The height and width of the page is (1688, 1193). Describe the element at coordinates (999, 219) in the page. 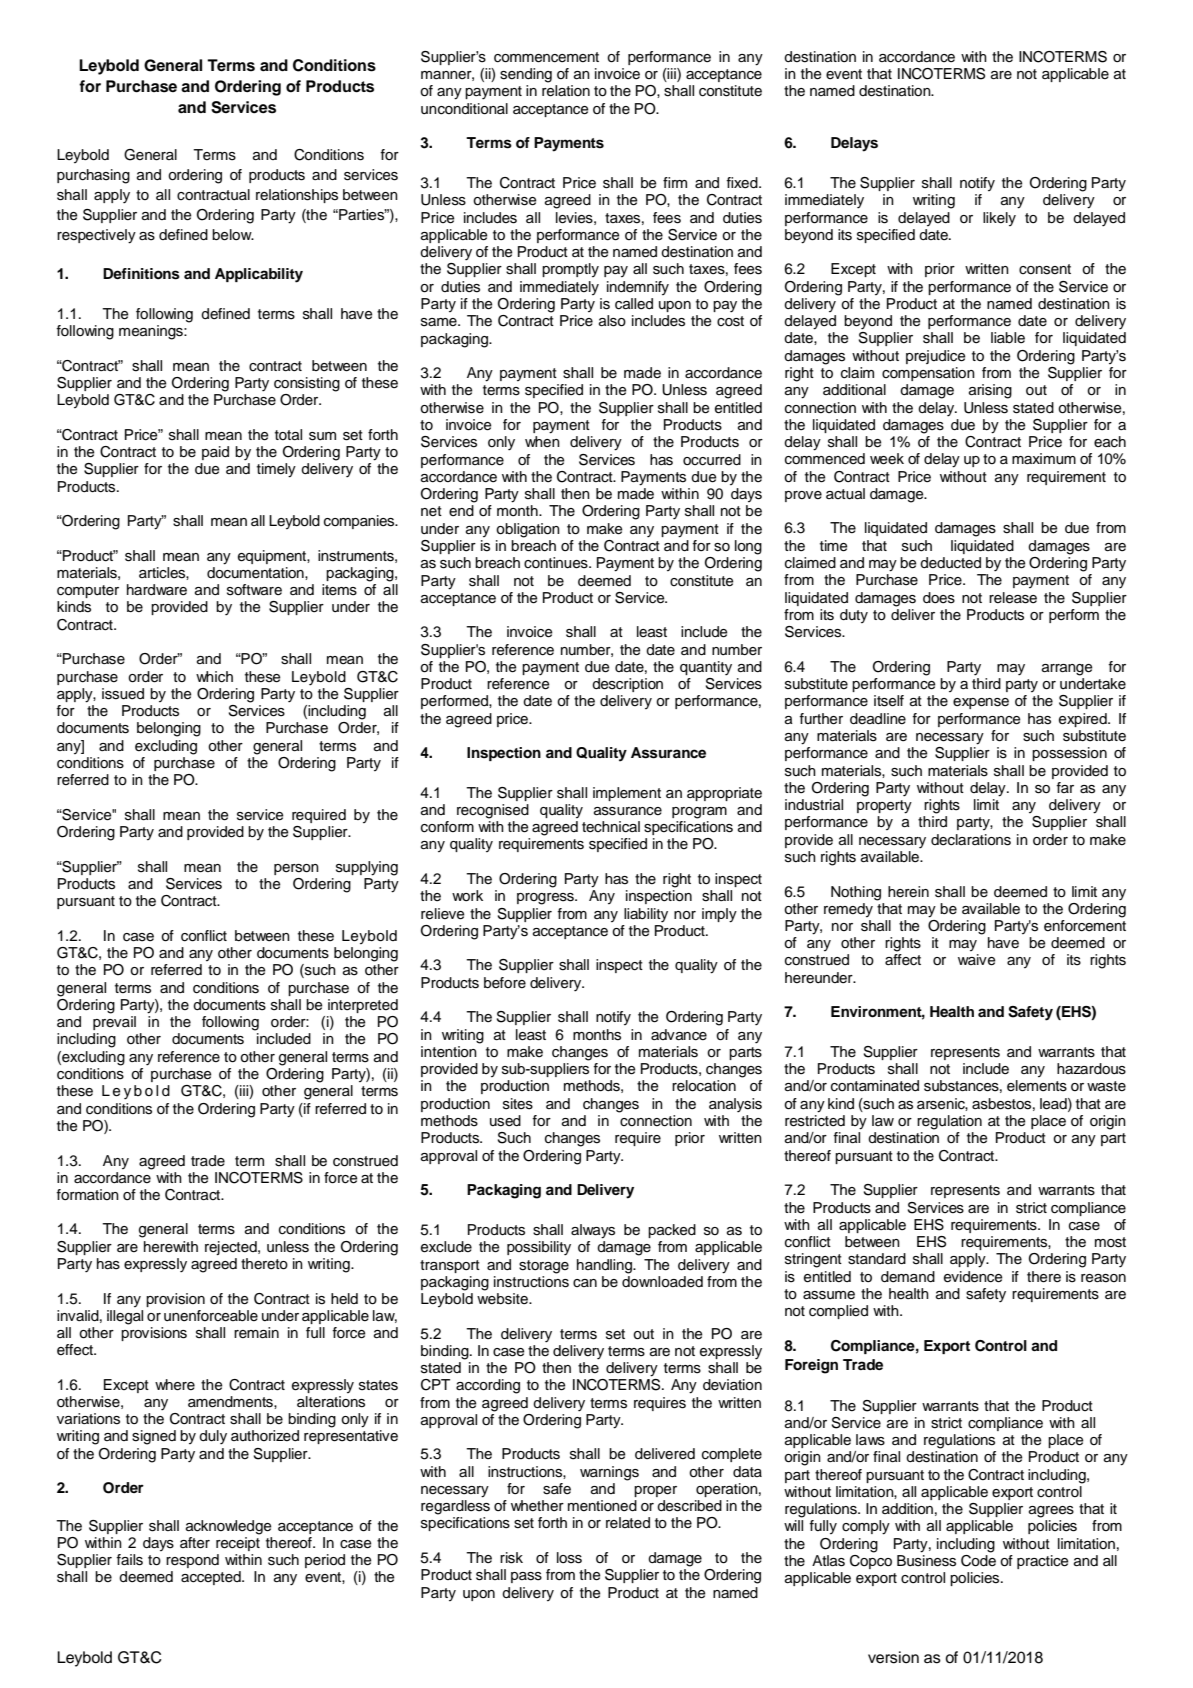

I see `likely` at that location.
